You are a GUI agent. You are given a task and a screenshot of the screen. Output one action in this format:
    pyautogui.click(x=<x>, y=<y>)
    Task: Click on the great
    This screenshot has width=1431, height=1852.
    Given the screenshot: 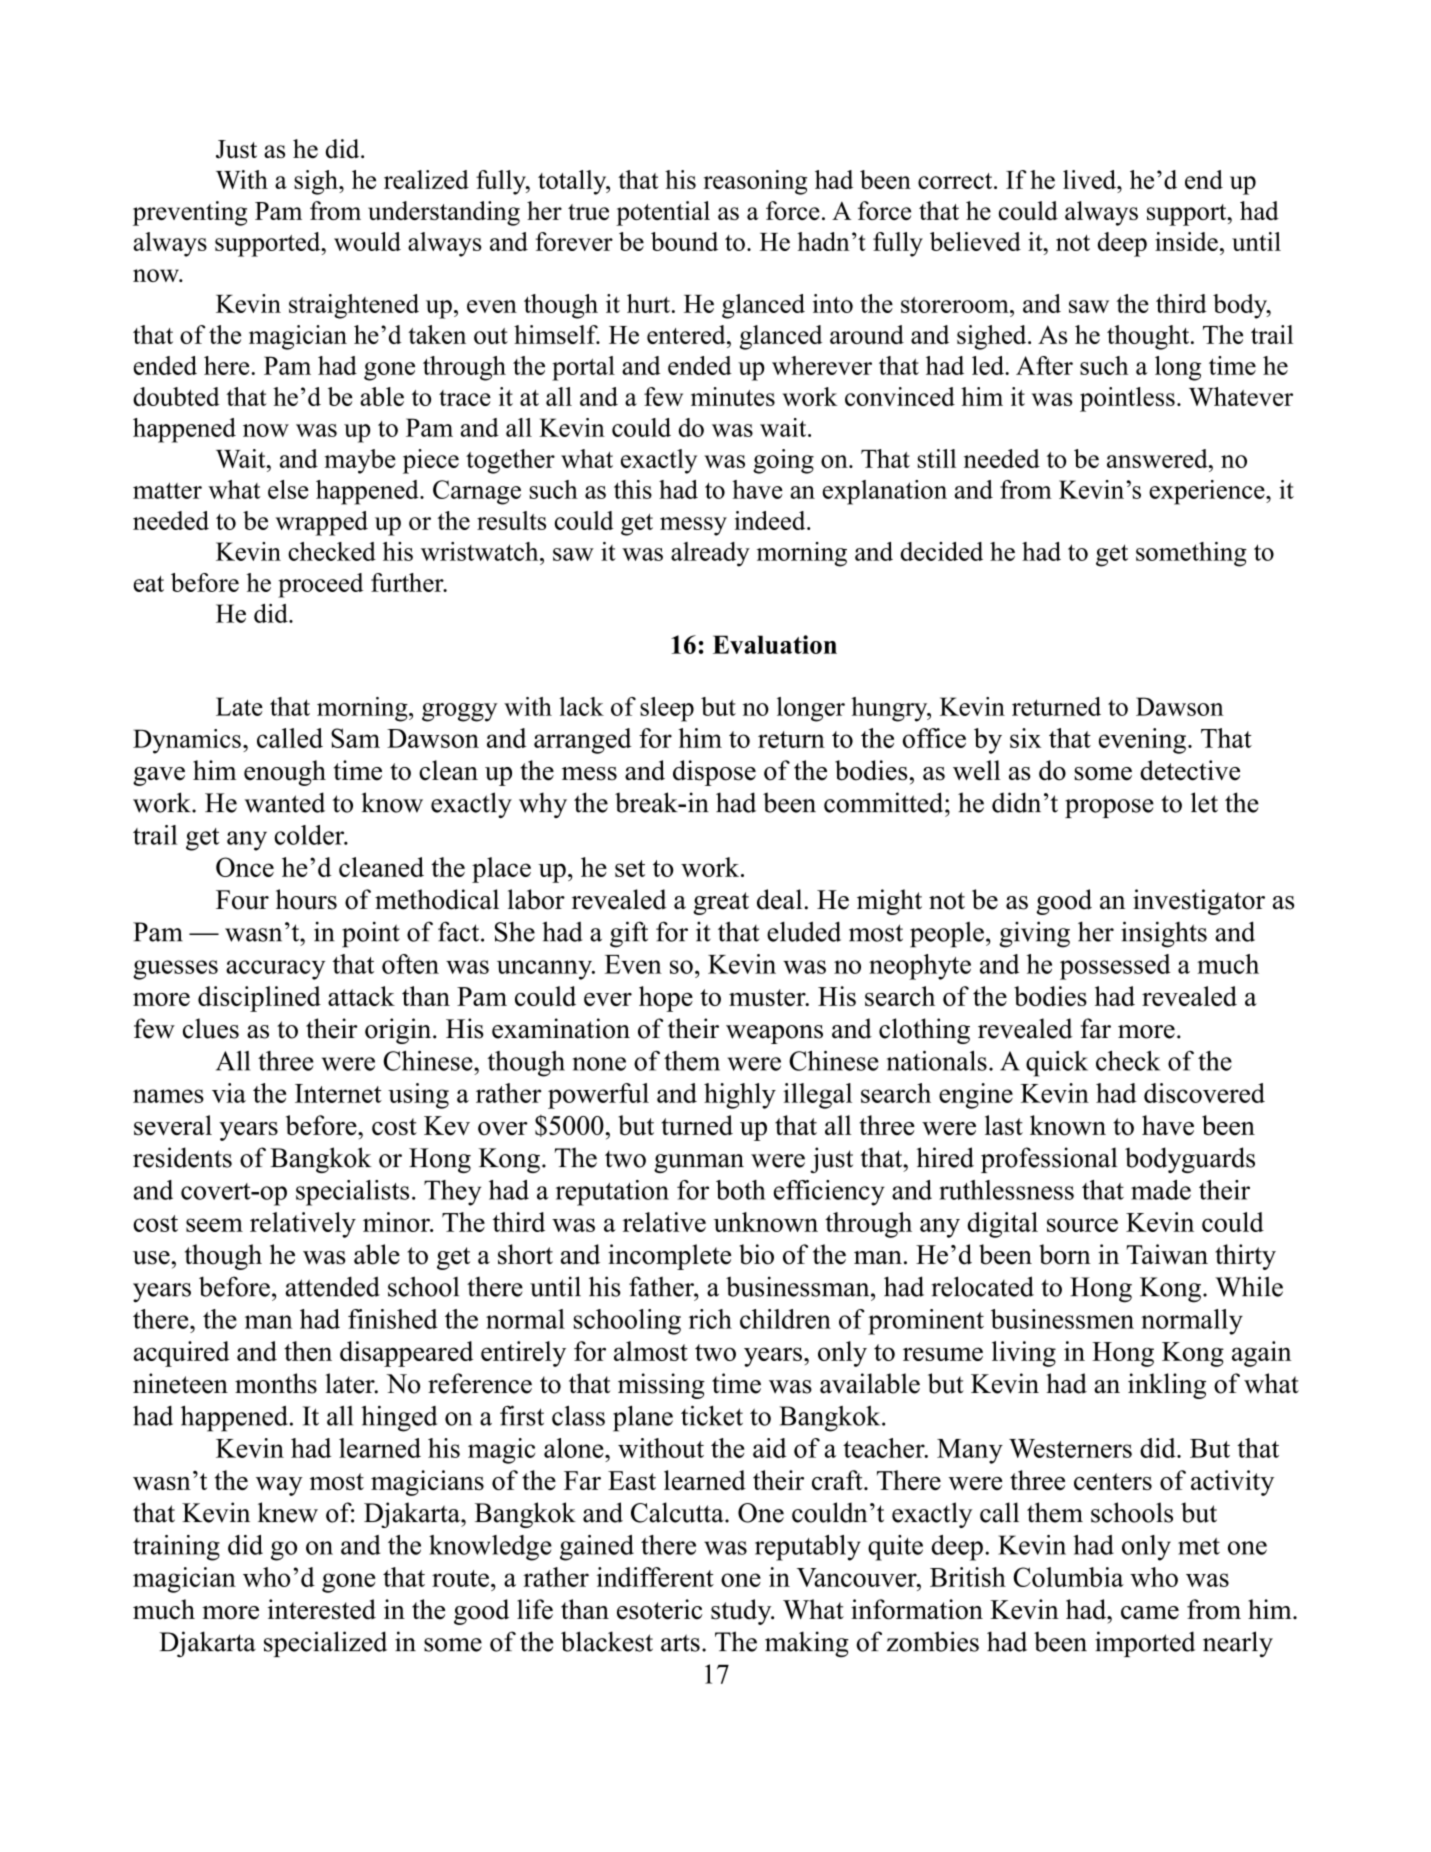 What is the action you would take?
    pyautogui.click(x=721, y=903)
